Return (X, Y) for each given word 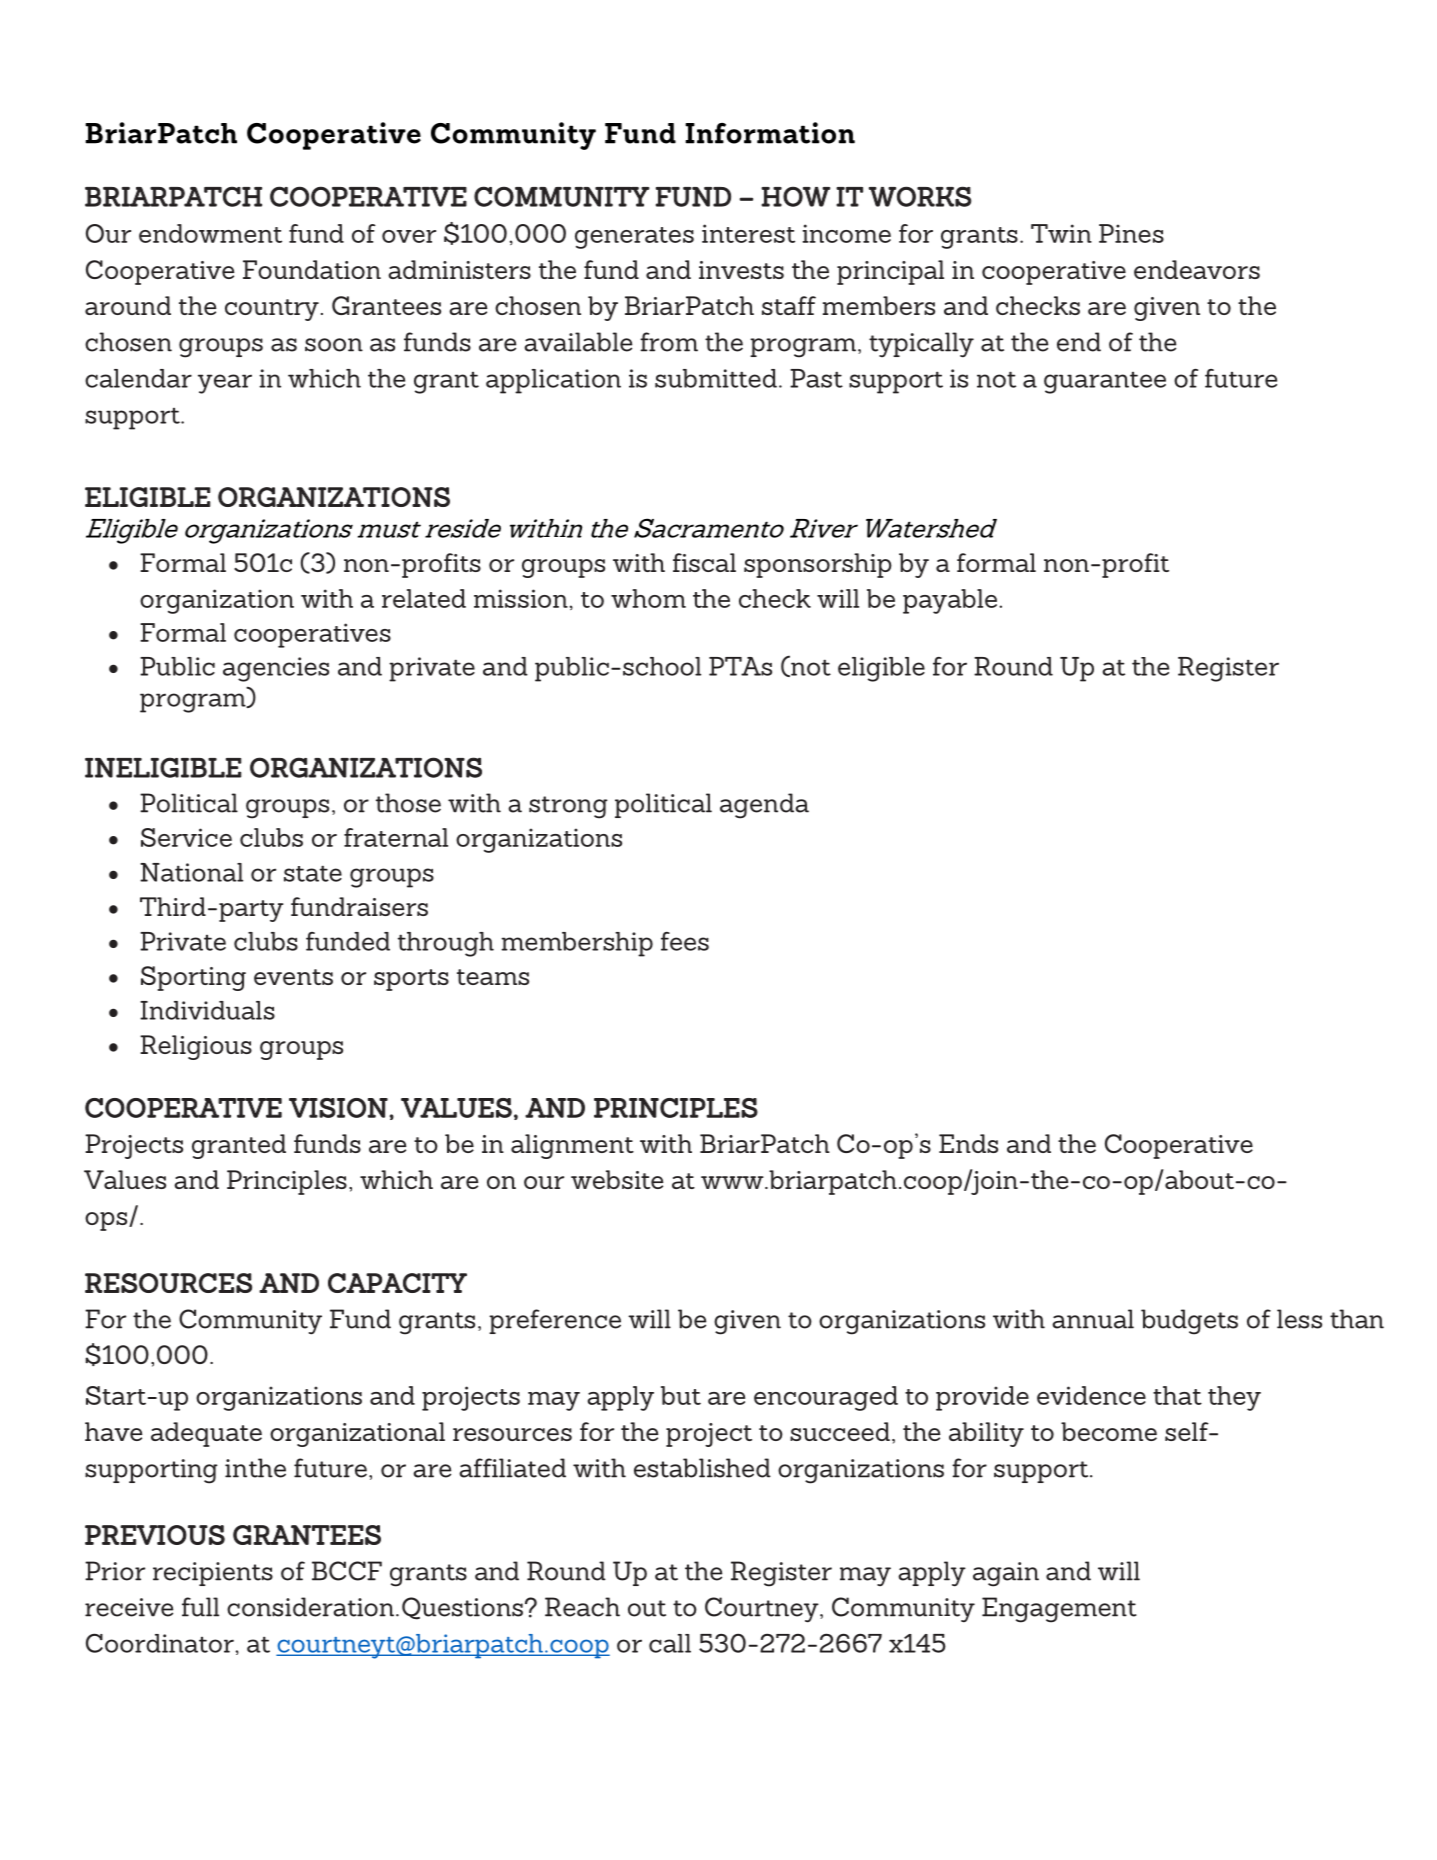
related (424, 598)
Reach (582, 1607)
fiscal (704, 562)
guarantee (1105, 383)
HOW (795, 196)
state (313, 873)
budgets (1189, 1322)
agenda (764, 806)
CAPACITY (397, 1283)
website (617, 1179)
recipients (213, 1574)
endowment (210, 233)
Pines (1131, 233)
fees (685, 941)
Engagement (1059, 1610)
